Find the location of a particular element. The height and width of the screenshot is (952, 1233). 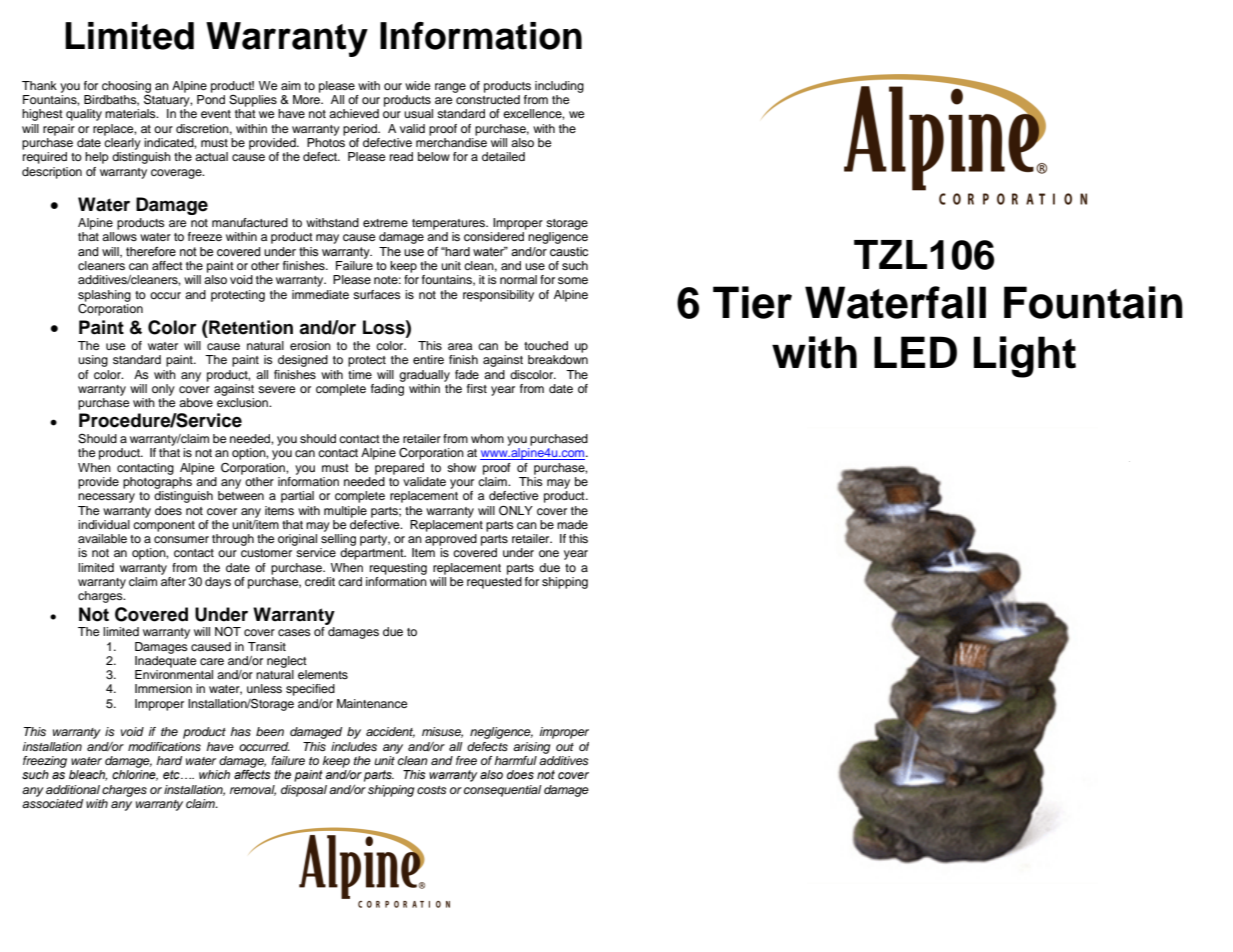

including is located at coordinates (559, 87).
